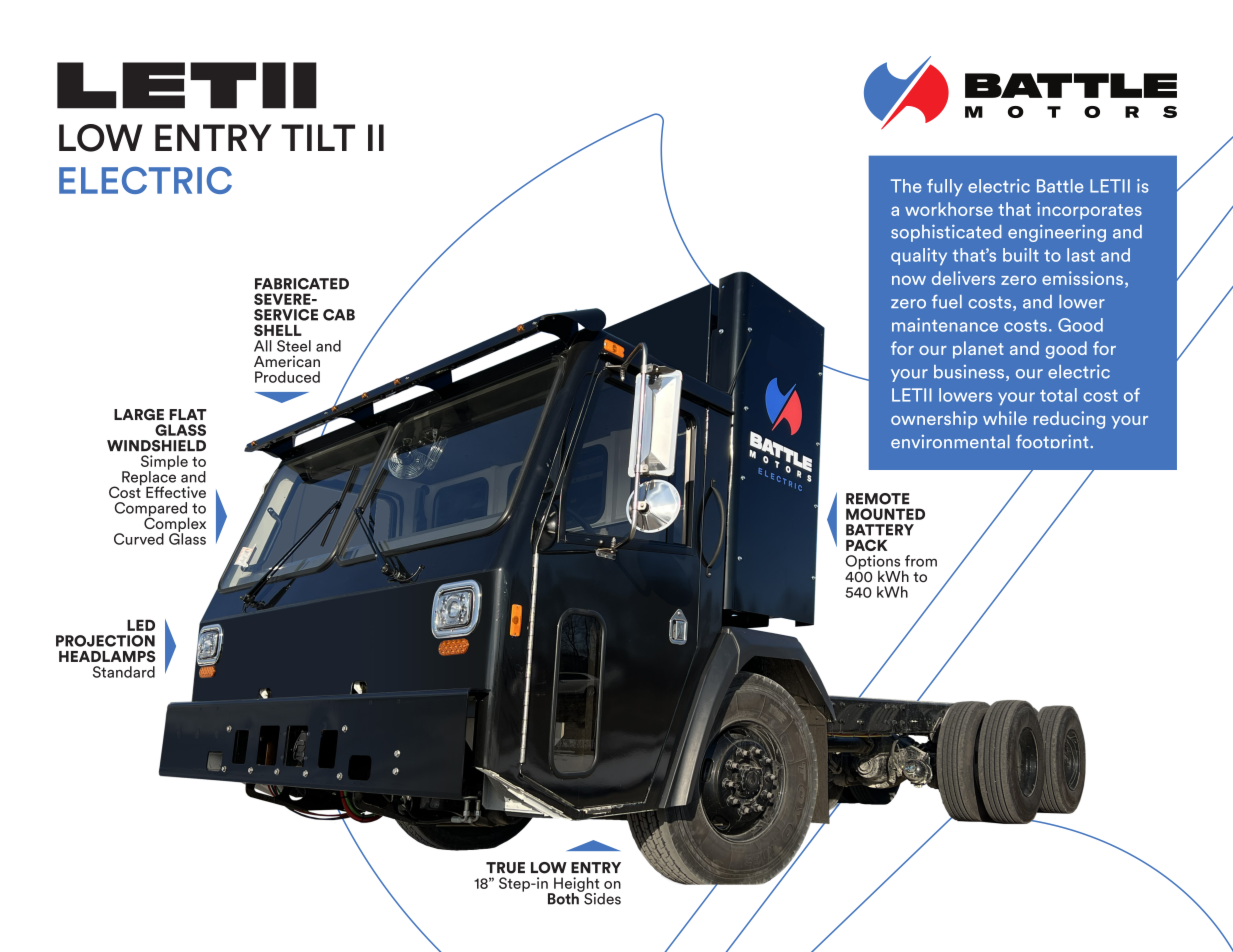 The height and width of the image is (952, 1233). Describe the element at coordinates (505, 868) in the image. I see `TRUE` at that location.
